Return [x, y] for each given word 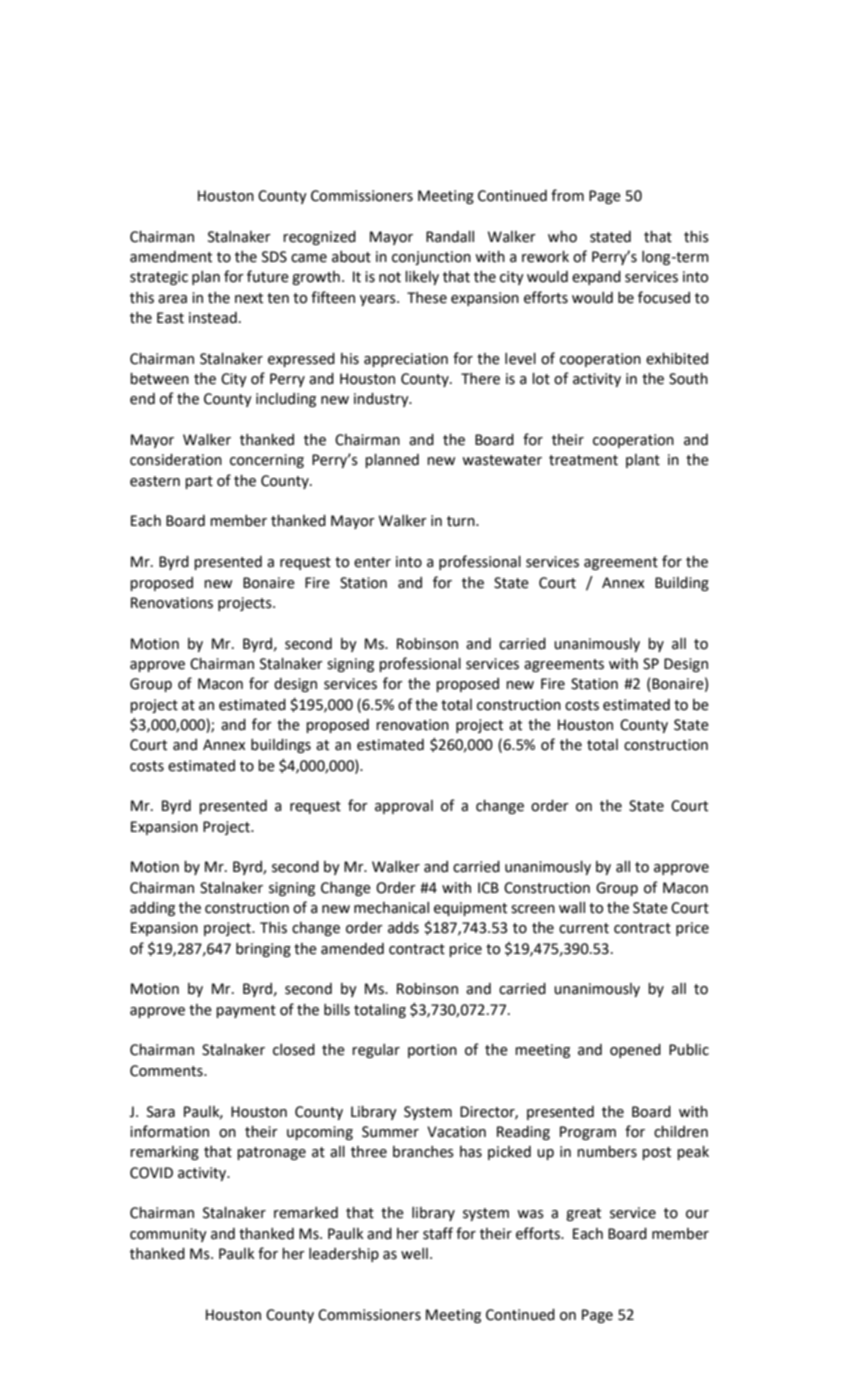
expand [596, 278]
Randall [450, 237]
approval [404, 807]
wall [572, 908]
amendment [171, 257]
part [199, 482]
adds [403, 928]
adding [152, 909]
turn [462, 521]
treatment [583, 460]
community [168, 1235]
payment [246, 1011]
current [584, 928]
